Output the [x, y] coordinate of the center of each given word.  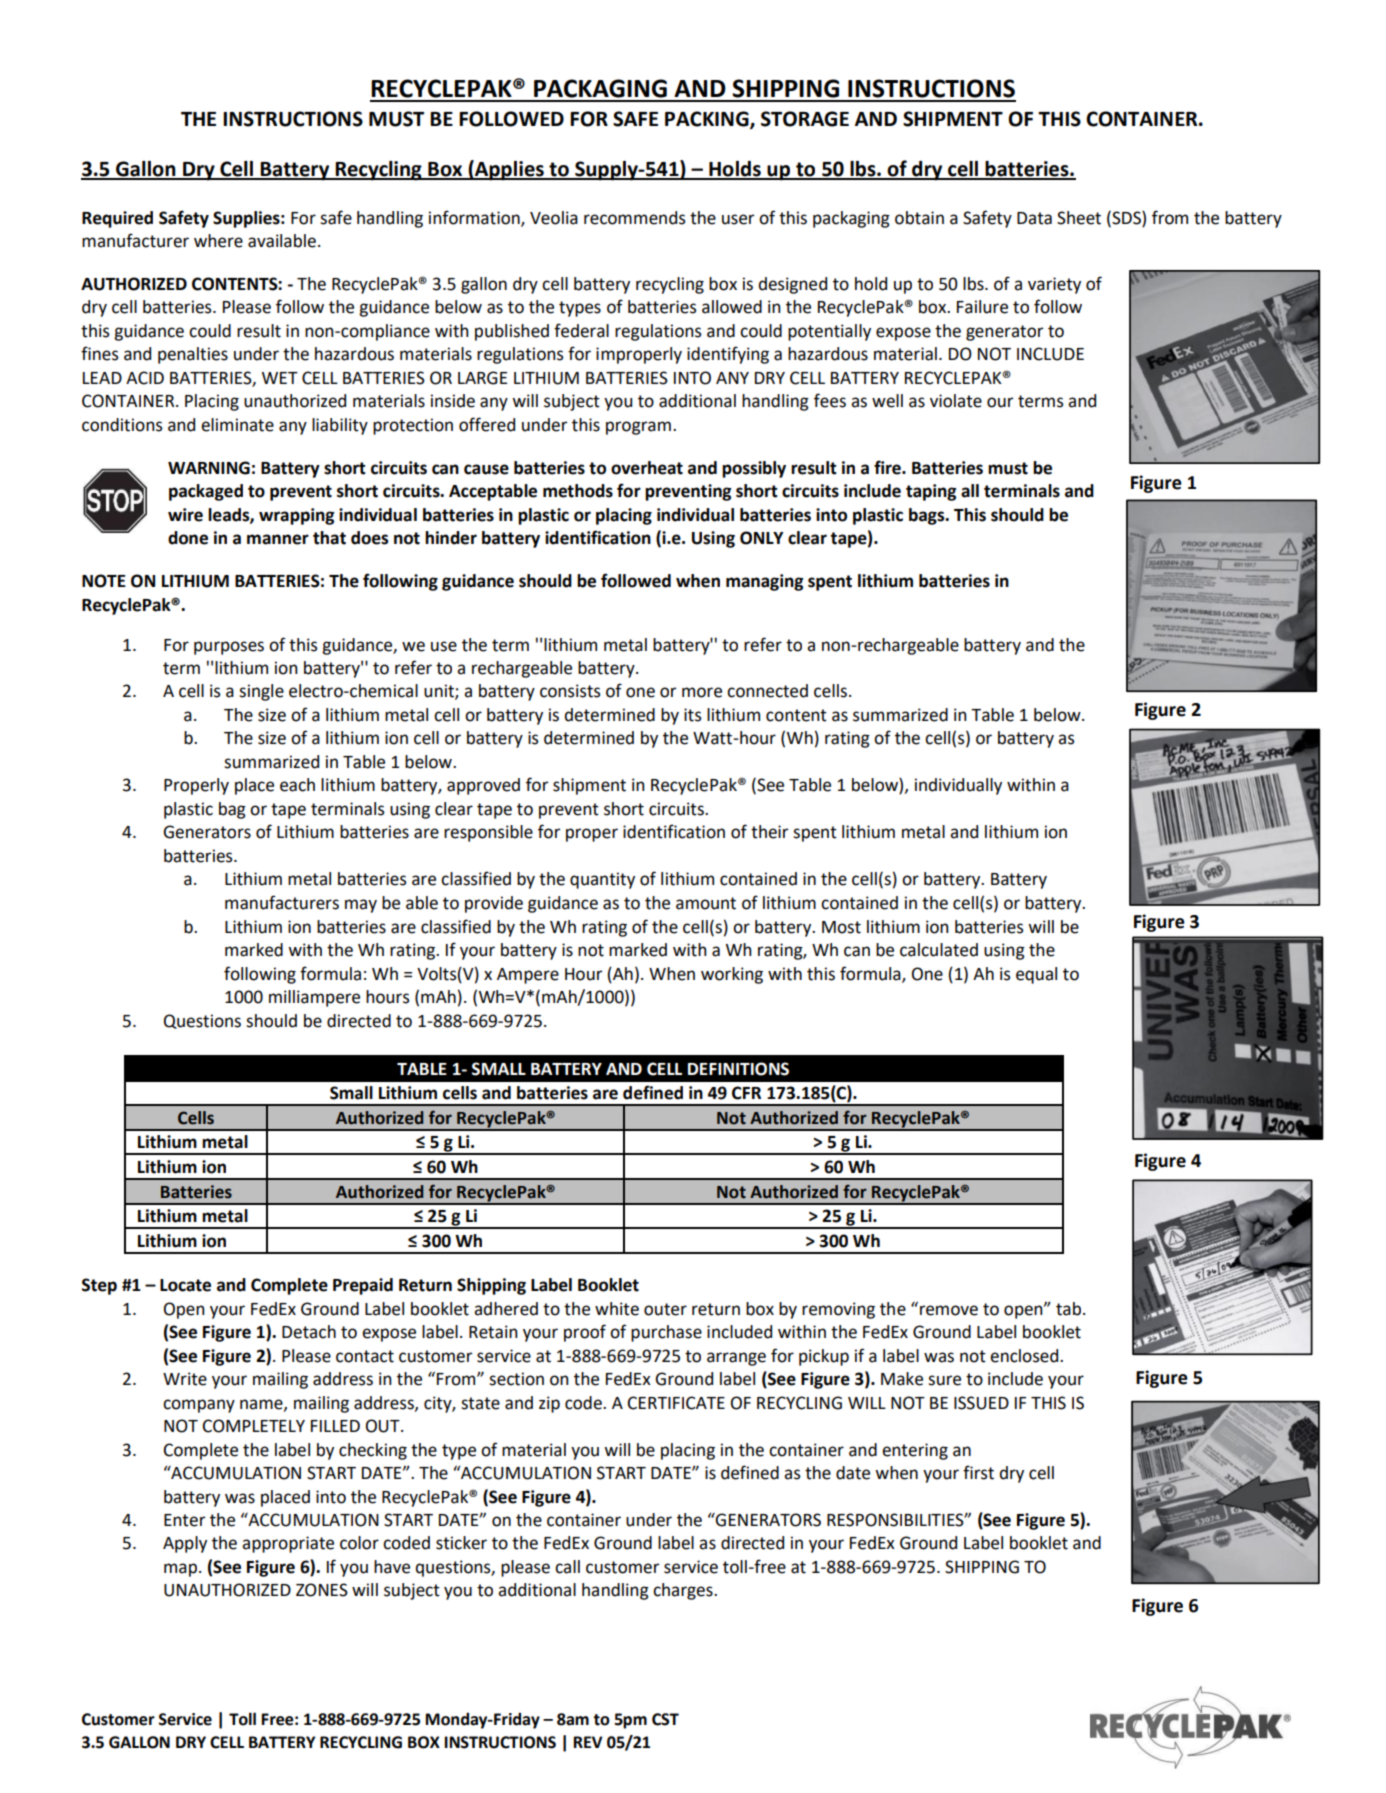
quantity [602, 880]
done [188, 538]
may [361, 906]
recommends [635, 218]
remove [949, 1310]
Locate [185, 1285]
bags [928, 516]
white [617, 1309]
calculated [939, 950]
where [218, 241]
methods [578, 491]
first [978, 1472]
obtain [919, 218]
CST [665, 1719]
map [182, 1570]
